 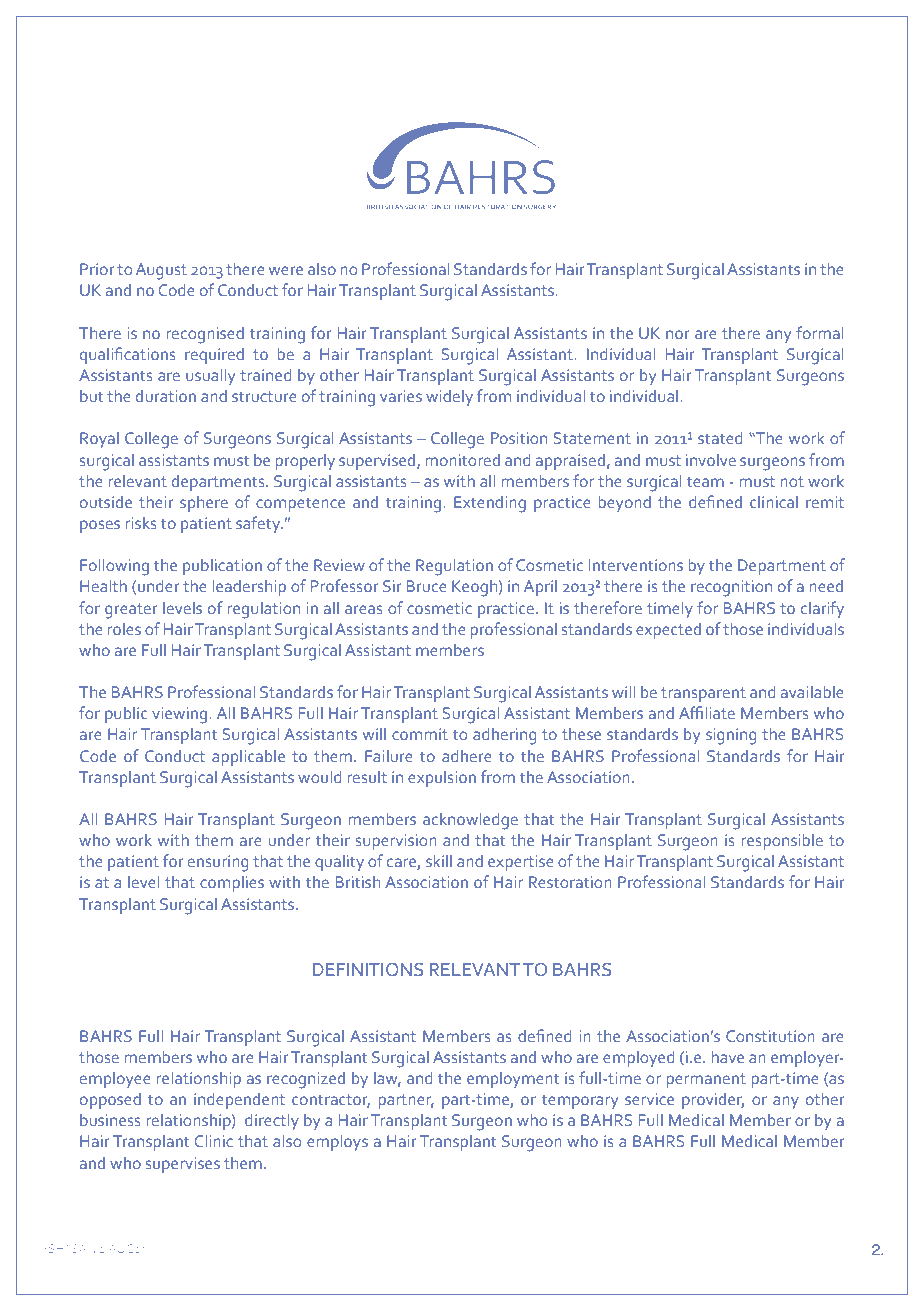 What do you see at coordinates (114, 567) in the image?
I see `Following` at bounding box center [114, 567].
